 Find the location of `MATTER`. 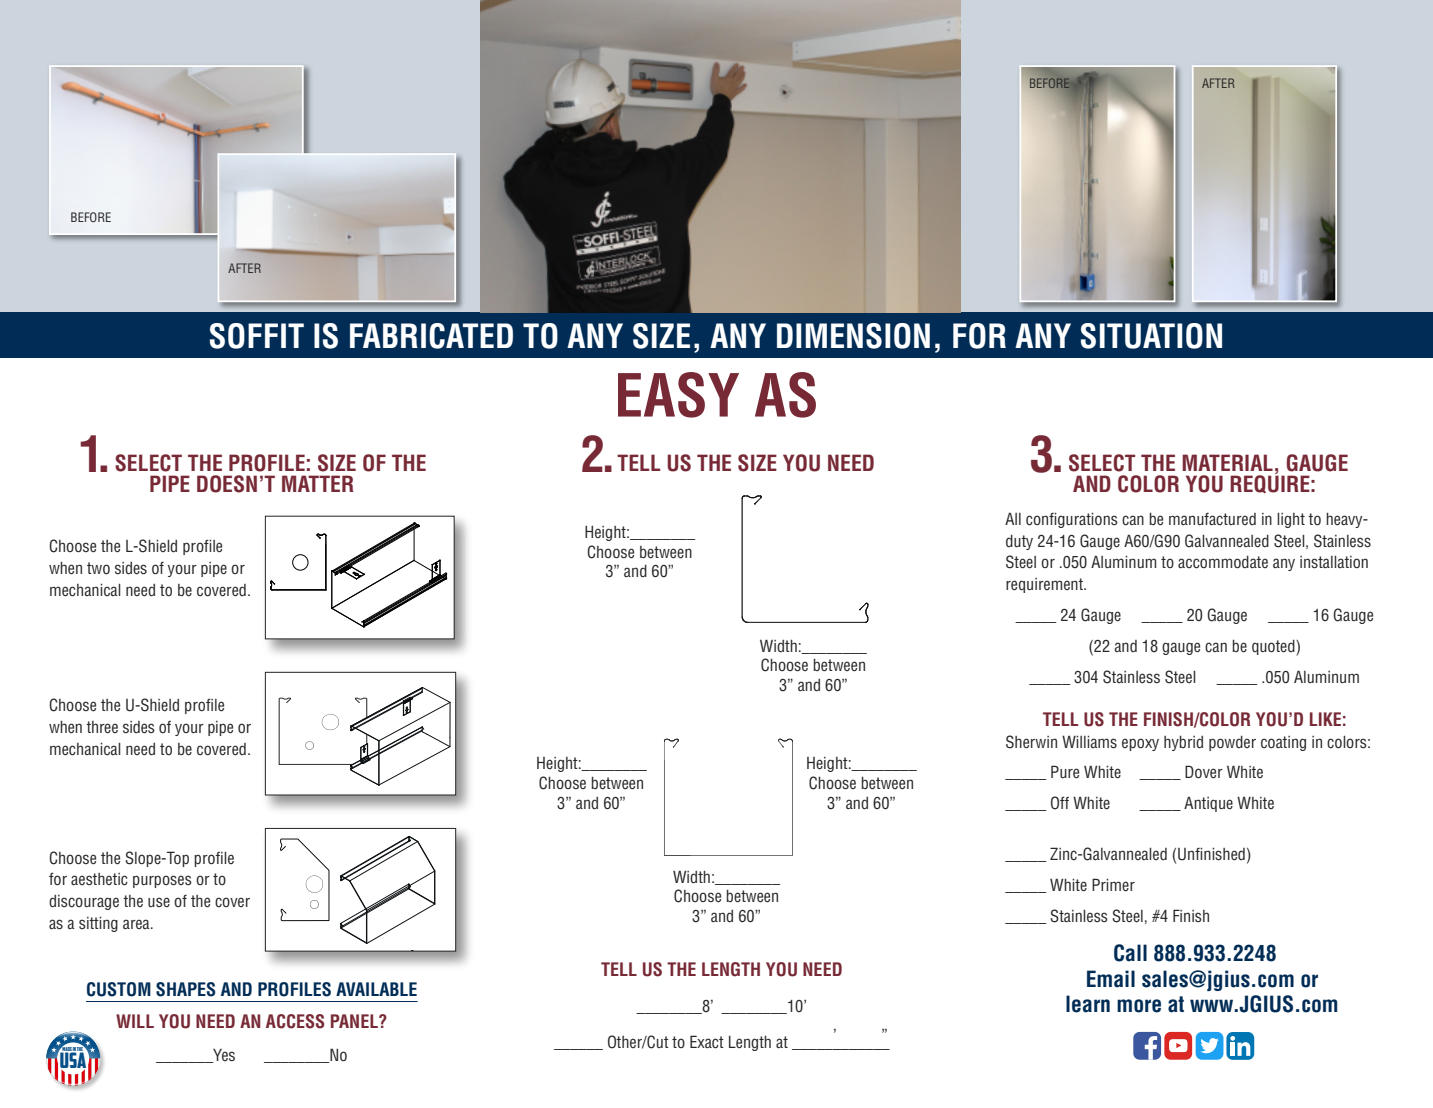

MATTER is located at coordinates (318, 483).
